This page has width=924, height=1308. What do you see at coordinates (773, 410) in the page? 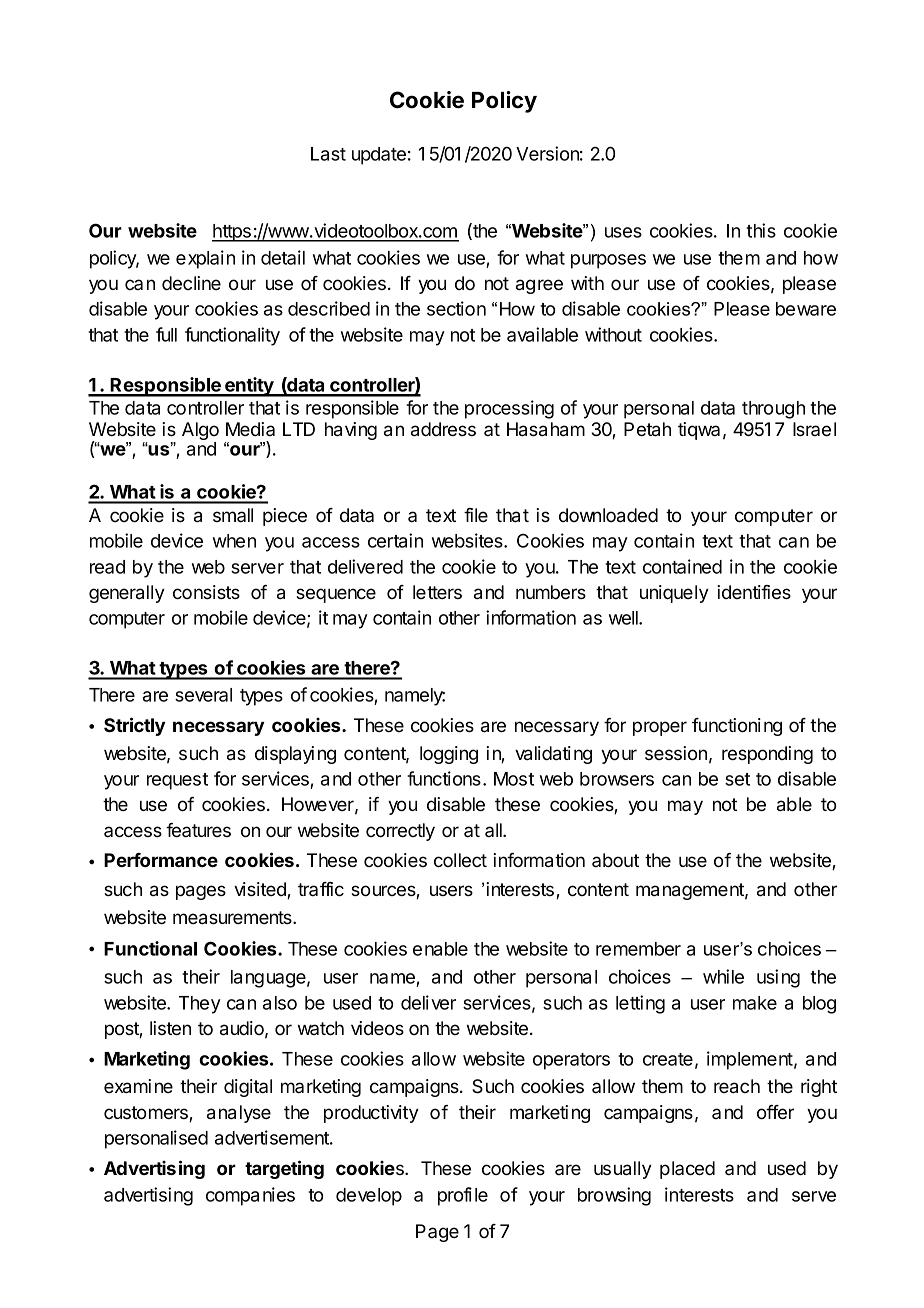
I see `through` at bounding box center [773, 410].
